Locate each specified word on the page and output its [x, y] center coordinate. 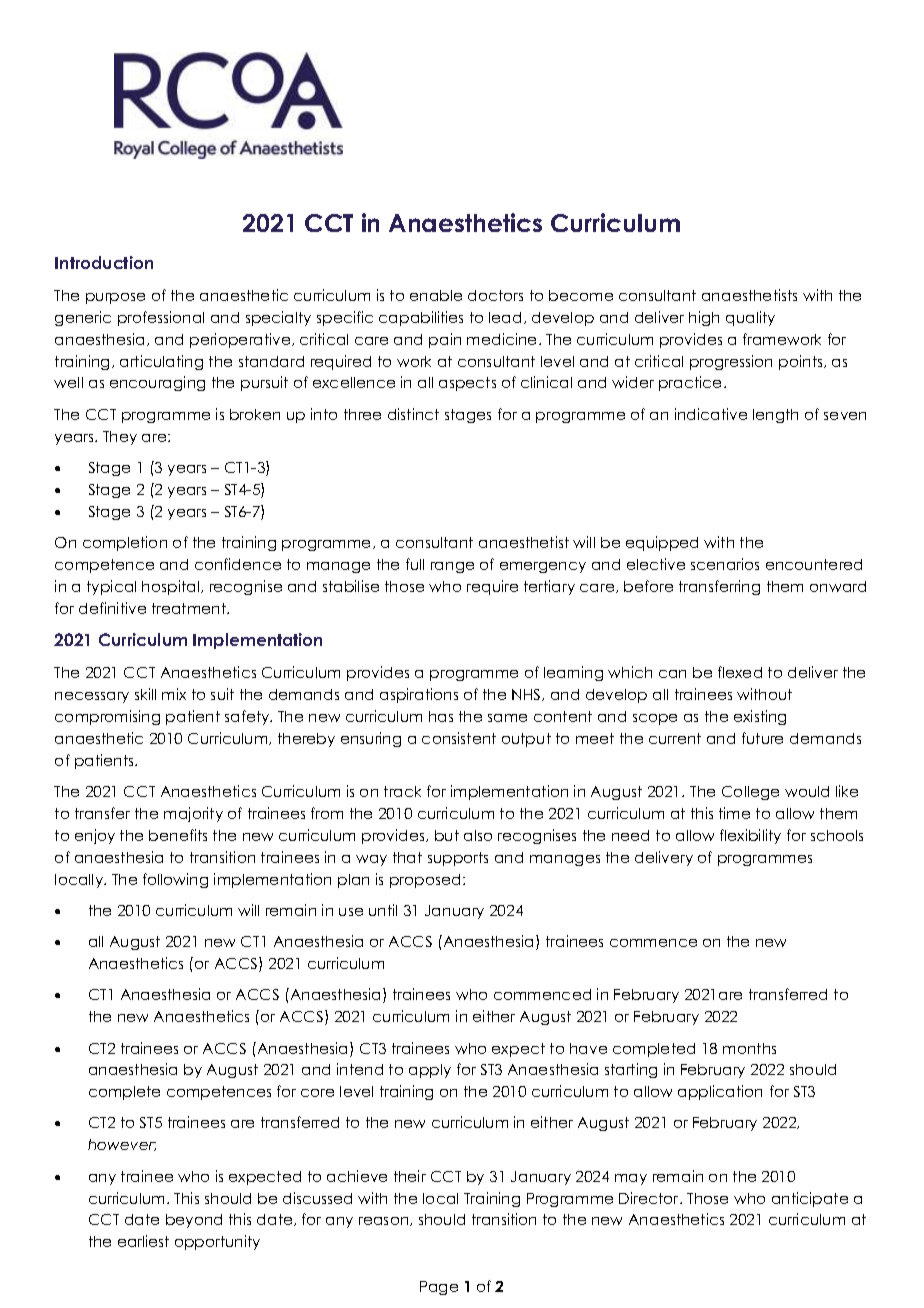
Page [439, 1288]
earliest [143, 1241]
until [383, 910]
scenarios [725, 564]
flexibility [750, 836]
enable [436, 295]
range [452, 567]
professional [161, 318]
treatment [190, 608]
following [175, 880]
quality [750, 318]
